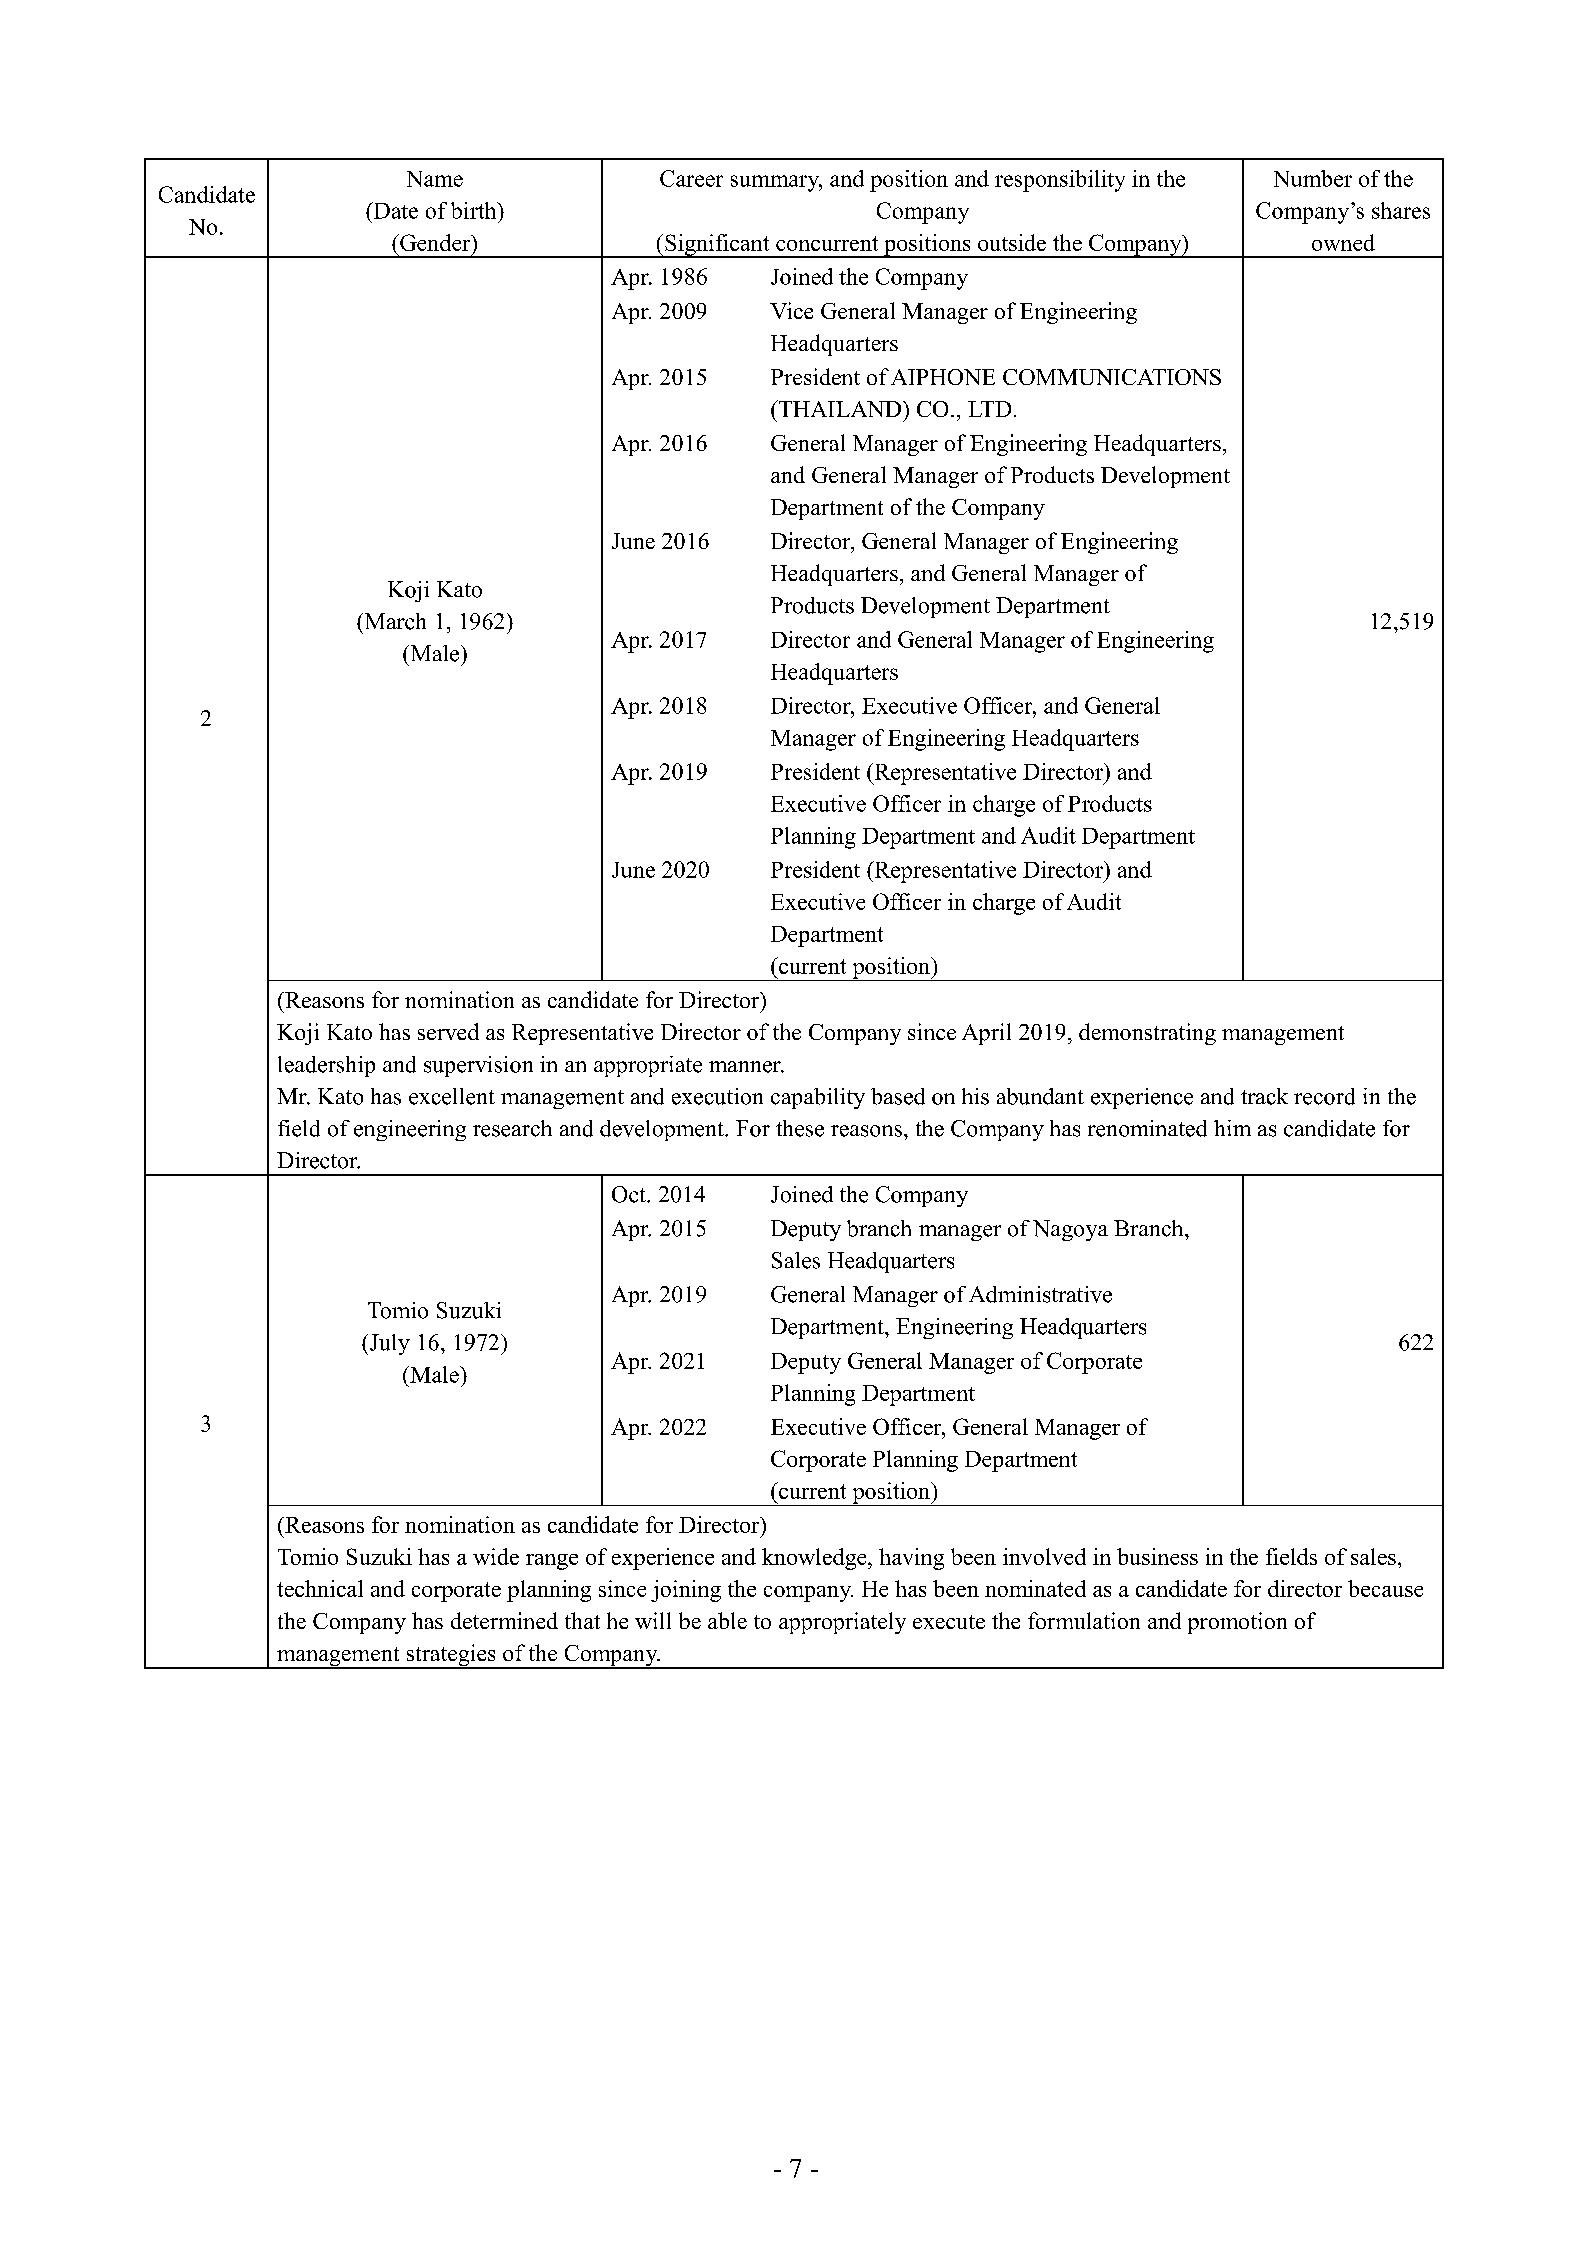 Image resolution: width=1590 pixels, height=2249 pixels. Describe the element at coordinates (1237, 1623) in the document. I see `promotion` at that location.
